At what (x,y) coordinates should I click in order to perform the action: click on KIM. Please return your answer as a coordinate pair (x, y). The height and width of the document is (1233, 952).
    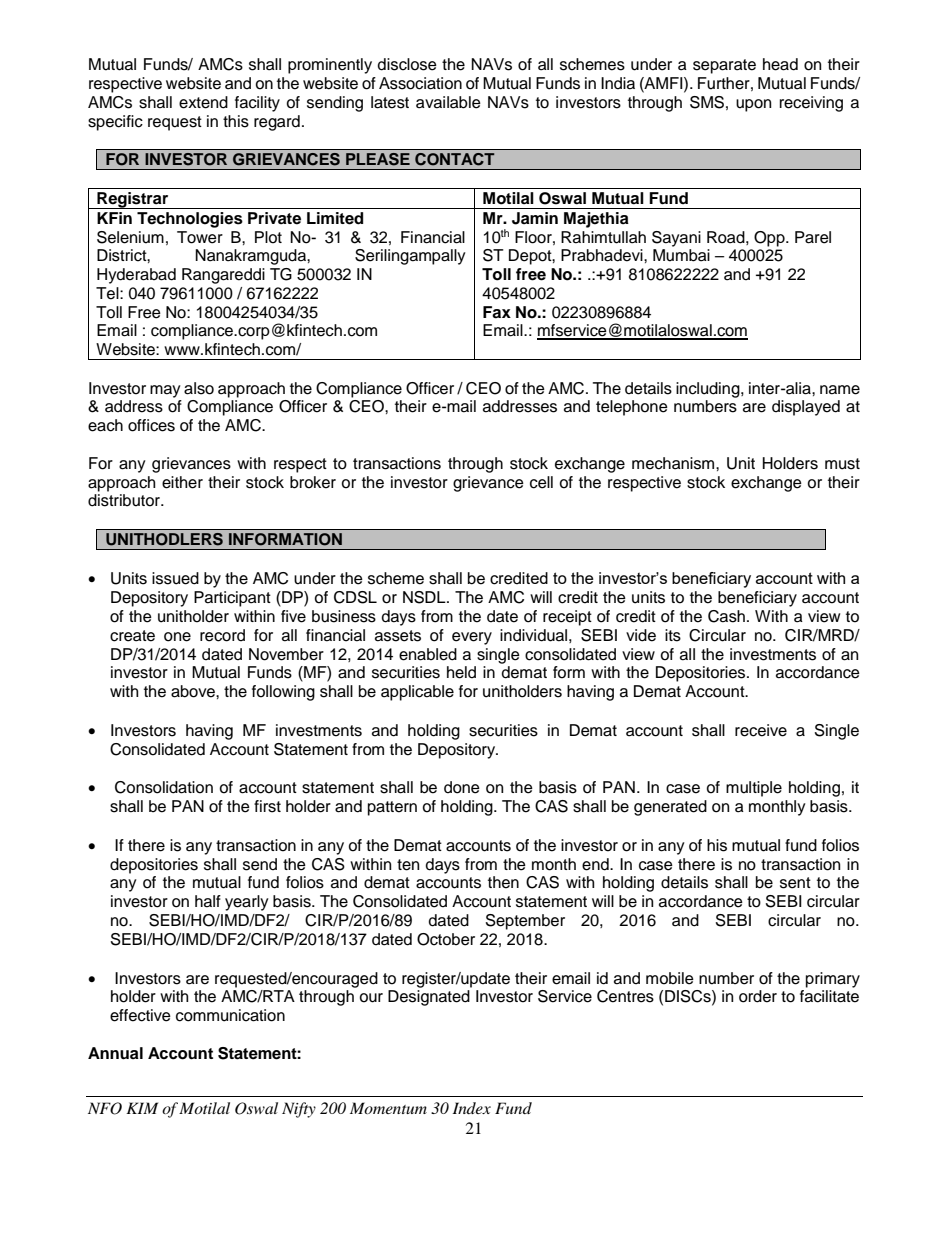
    Looking at the image, I should click on (142, 1108).
